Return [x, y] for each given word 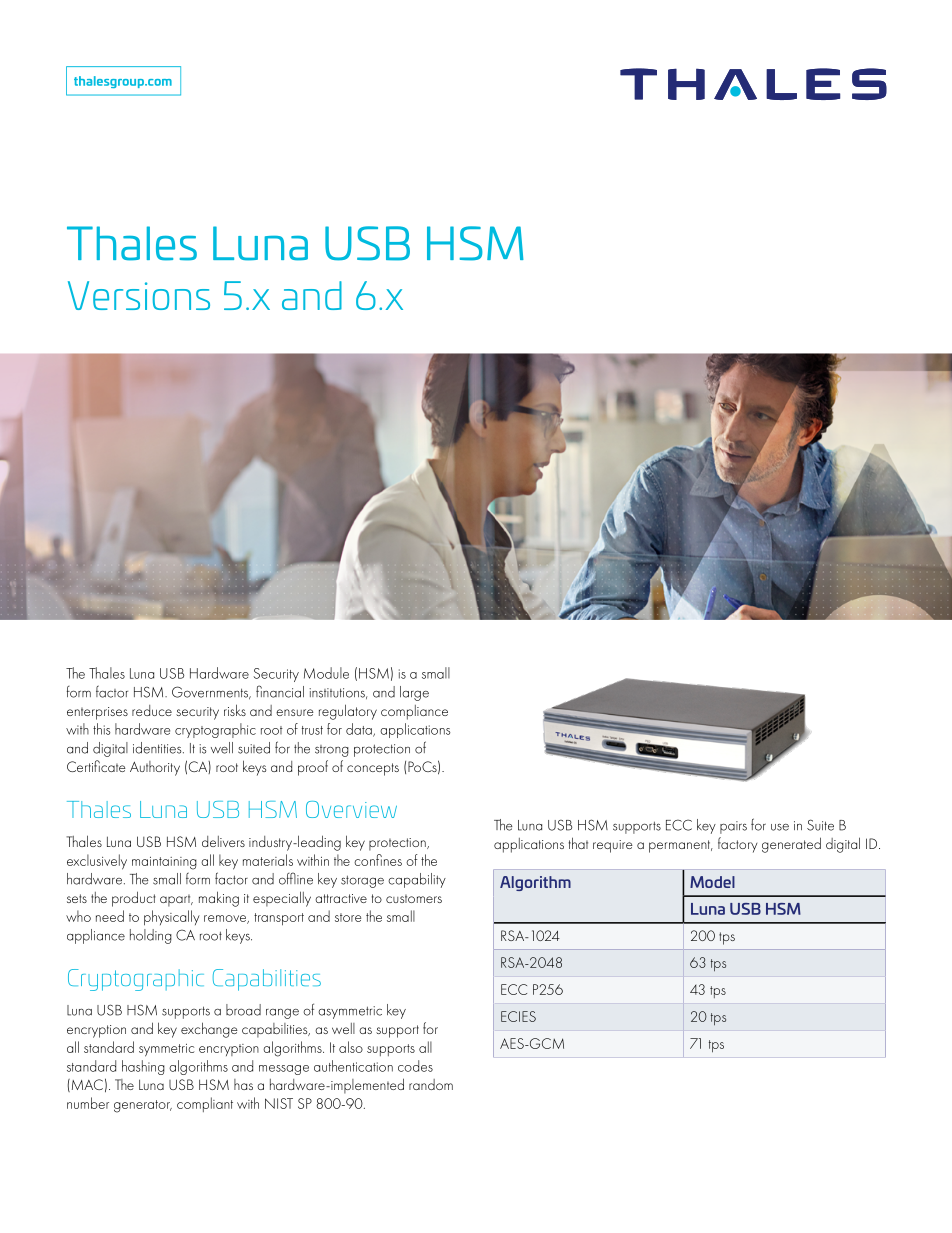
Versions [139, 295]
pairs [733, 827]
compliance [414, 712]
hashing [143, 1067]
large [414, 693]
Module [326, 673]
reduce [152, 710]
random [431, 1084]
